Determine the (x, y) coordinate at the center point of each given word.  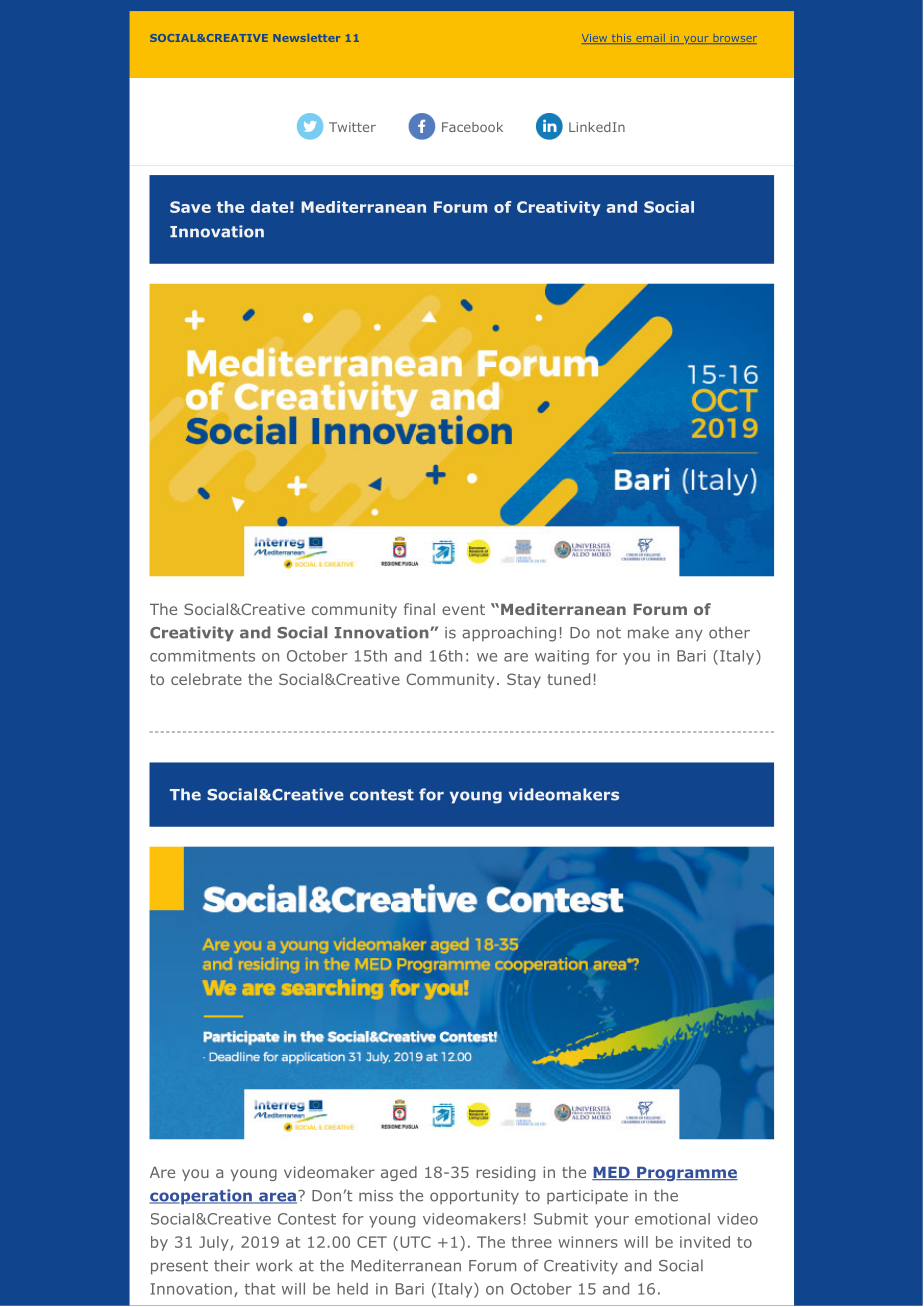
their (232, 1265)
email (650, 39)
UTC (415, 1242)
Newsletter (306, 38)
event (463, 609)
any (689, 635)
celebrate (206, 679)
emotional (672, 1219)
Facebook (472, 127)
